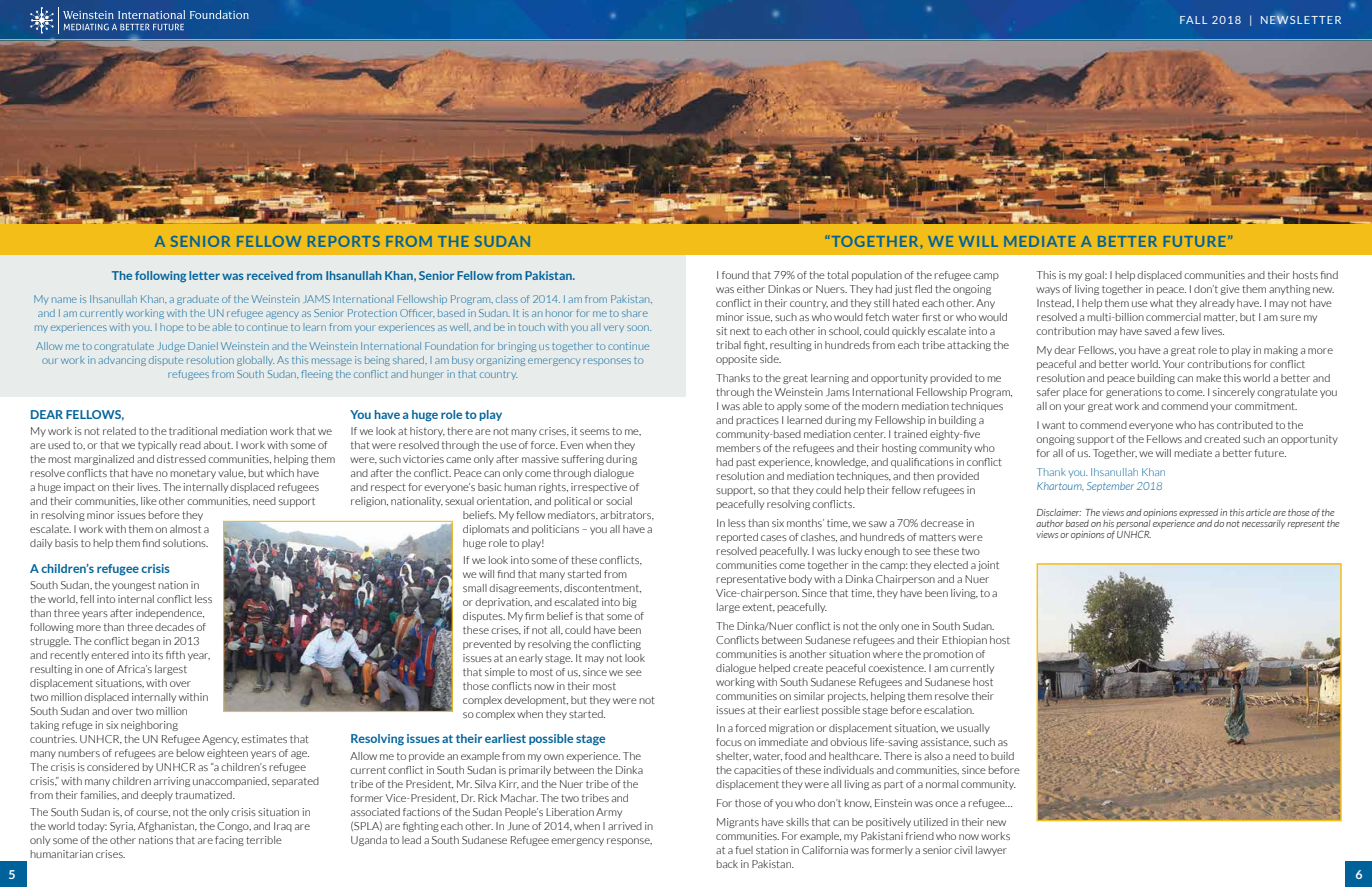 This image has height=887, width=1372. What do you see at coordinates (198, 300) in the image?
I see `graduate` at bounding box center [198, 300].
